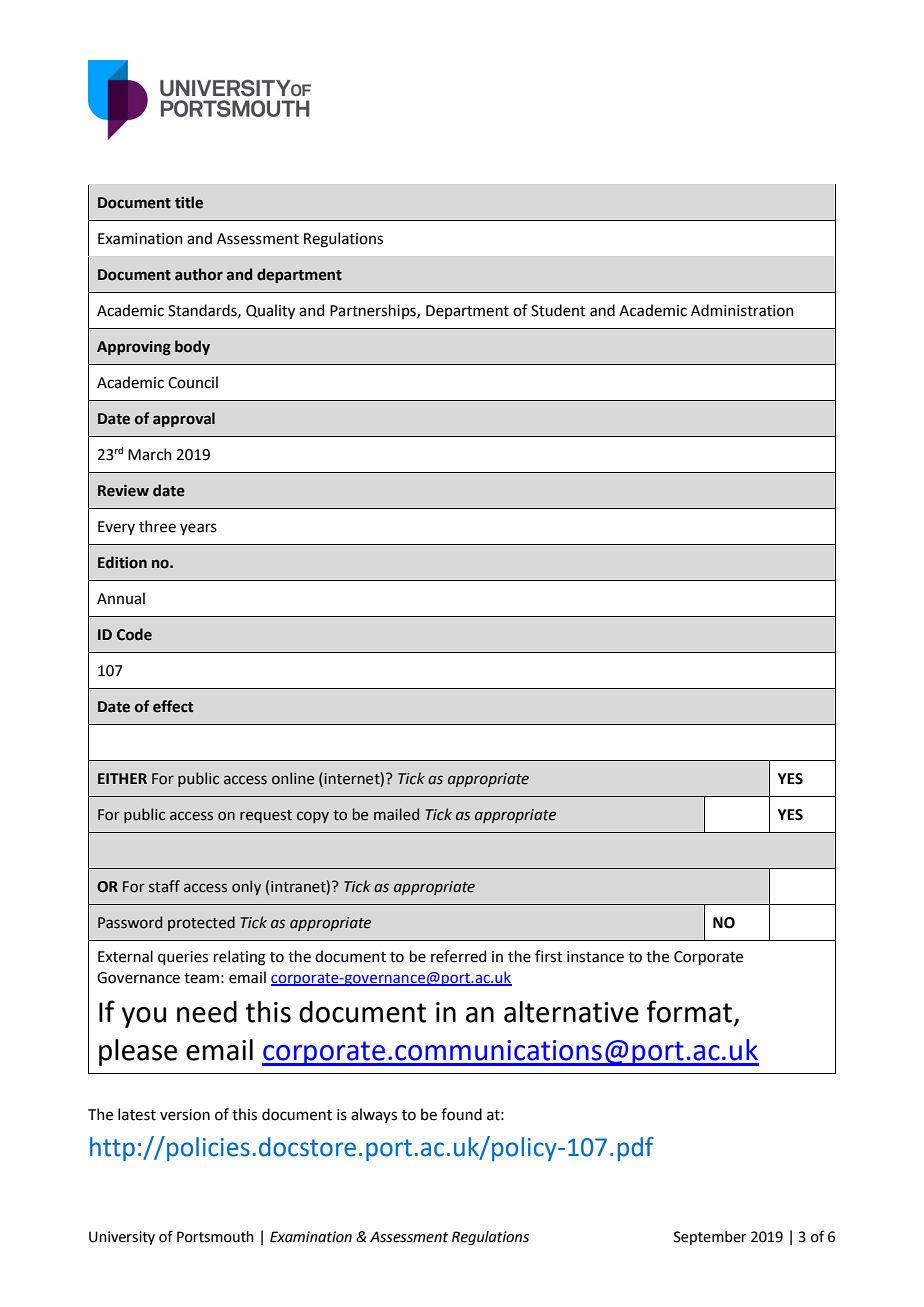 This screenshot has width=924, height=1307. I want to click on Quality, so click(270, 311).
